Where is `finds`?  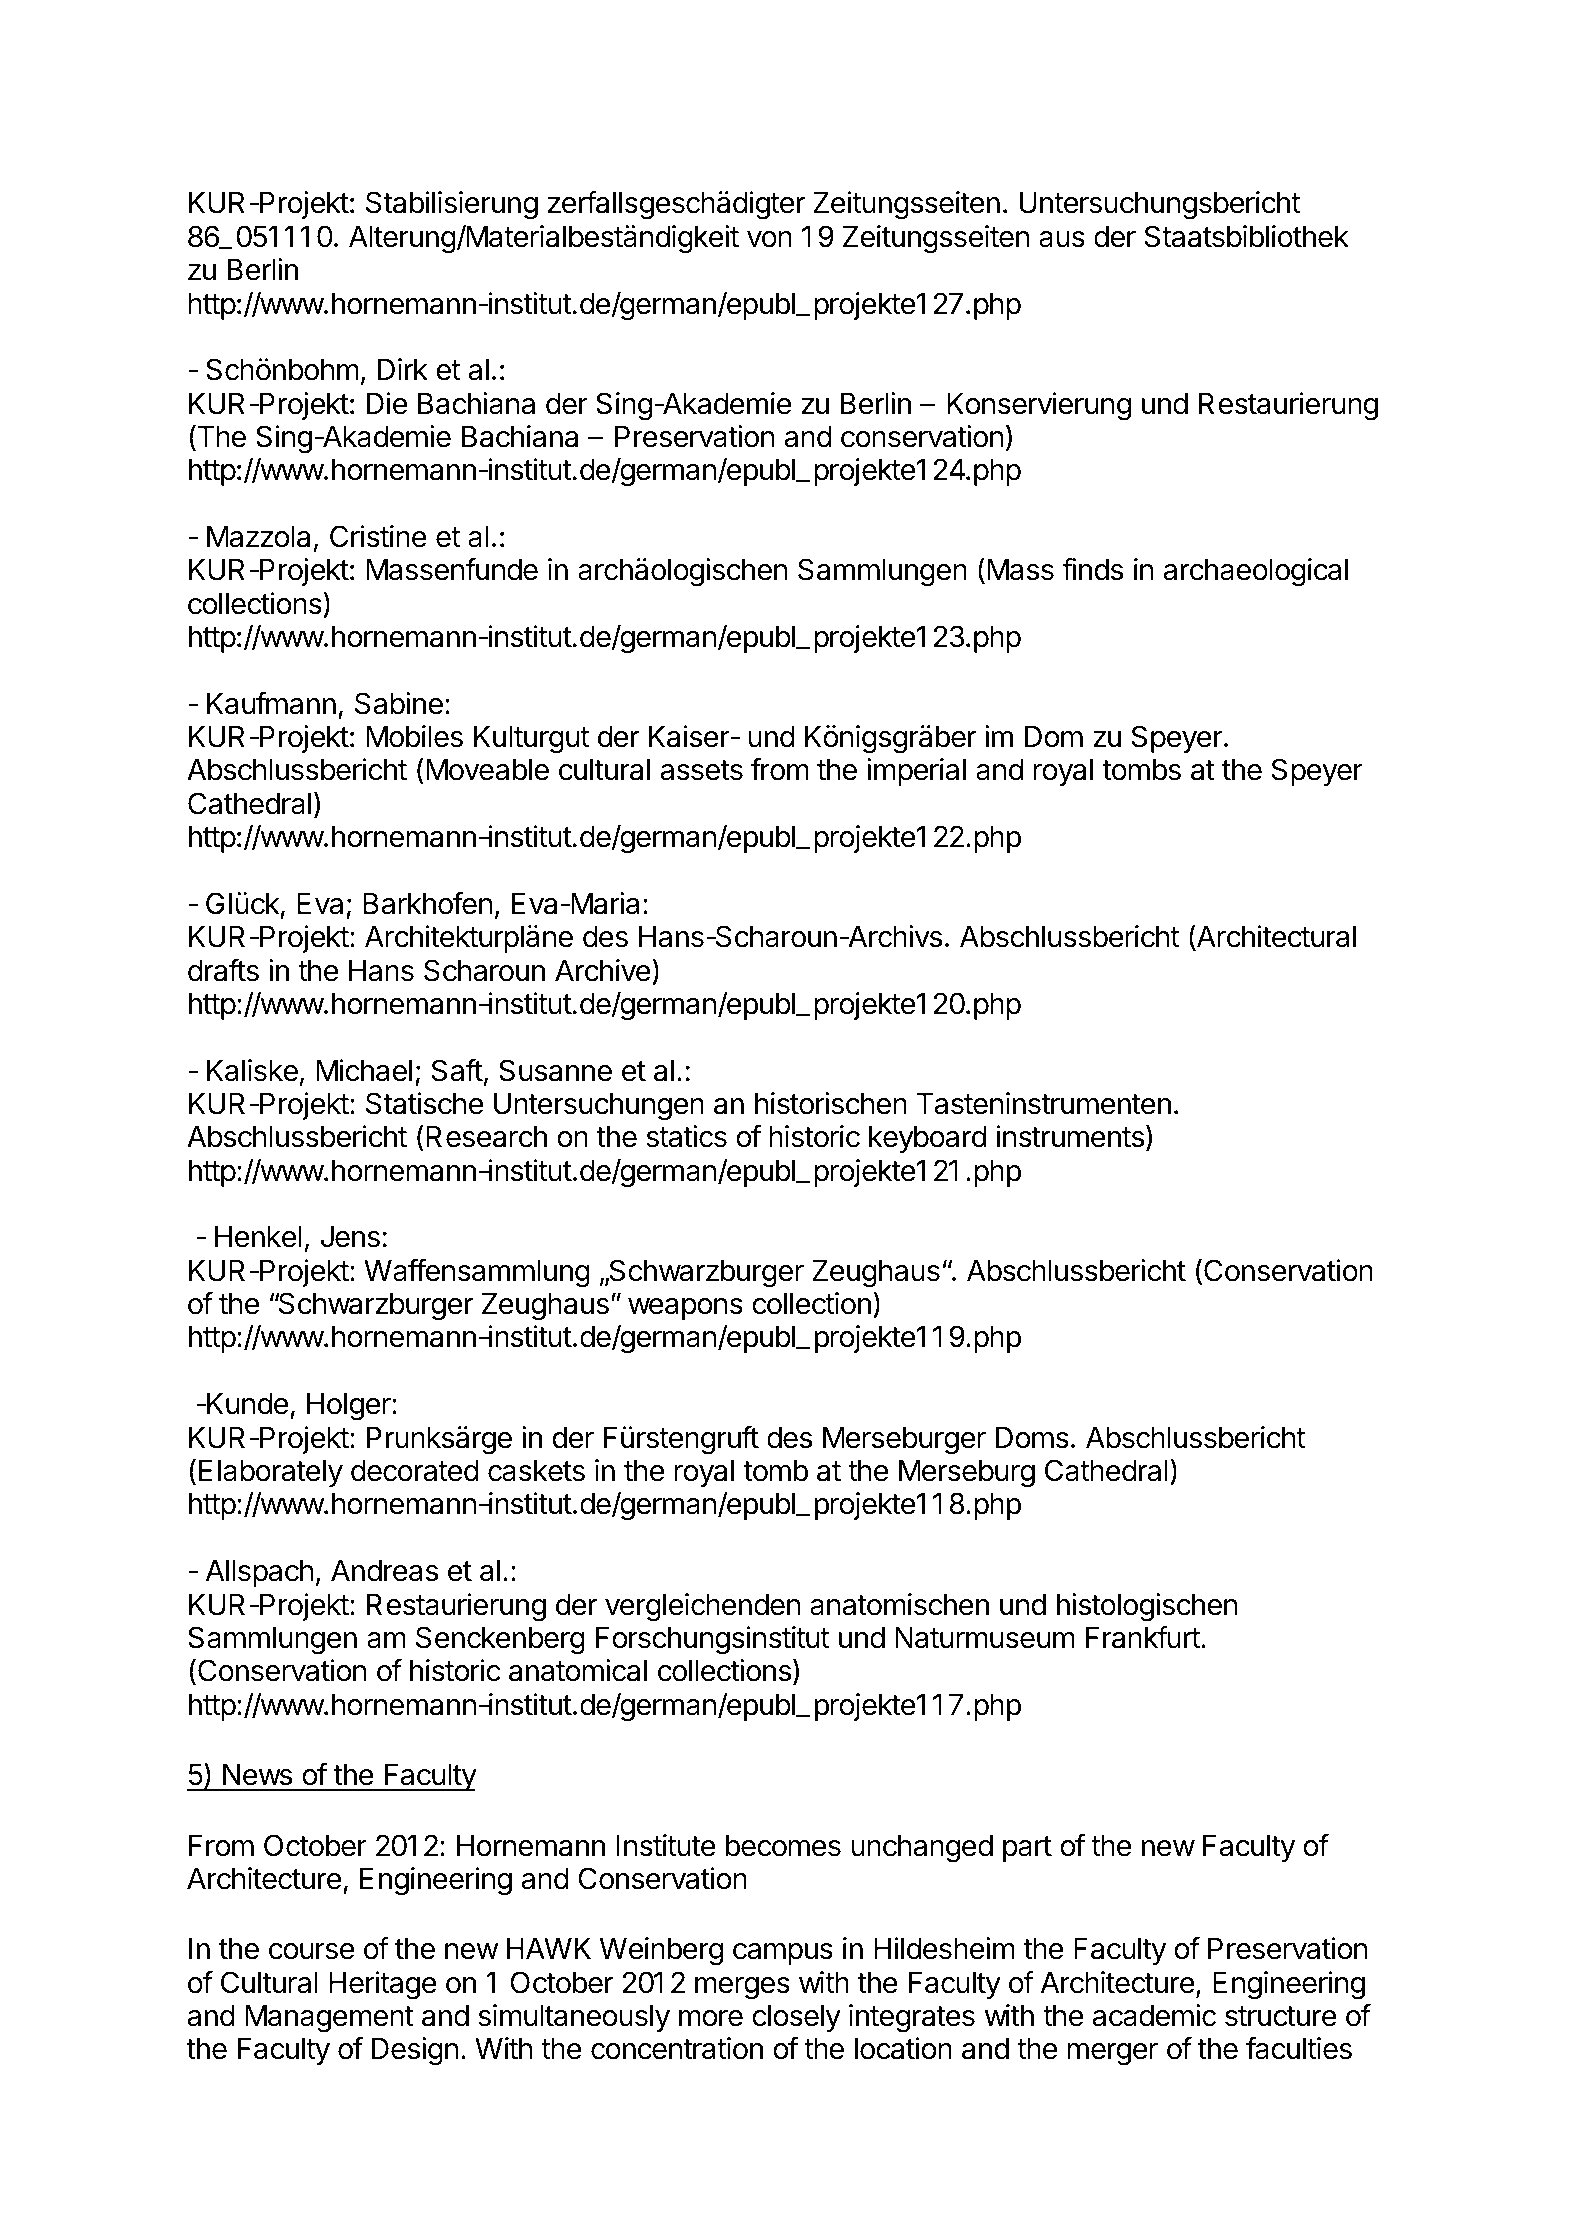 finds is located at coordinates (1092, 569).
